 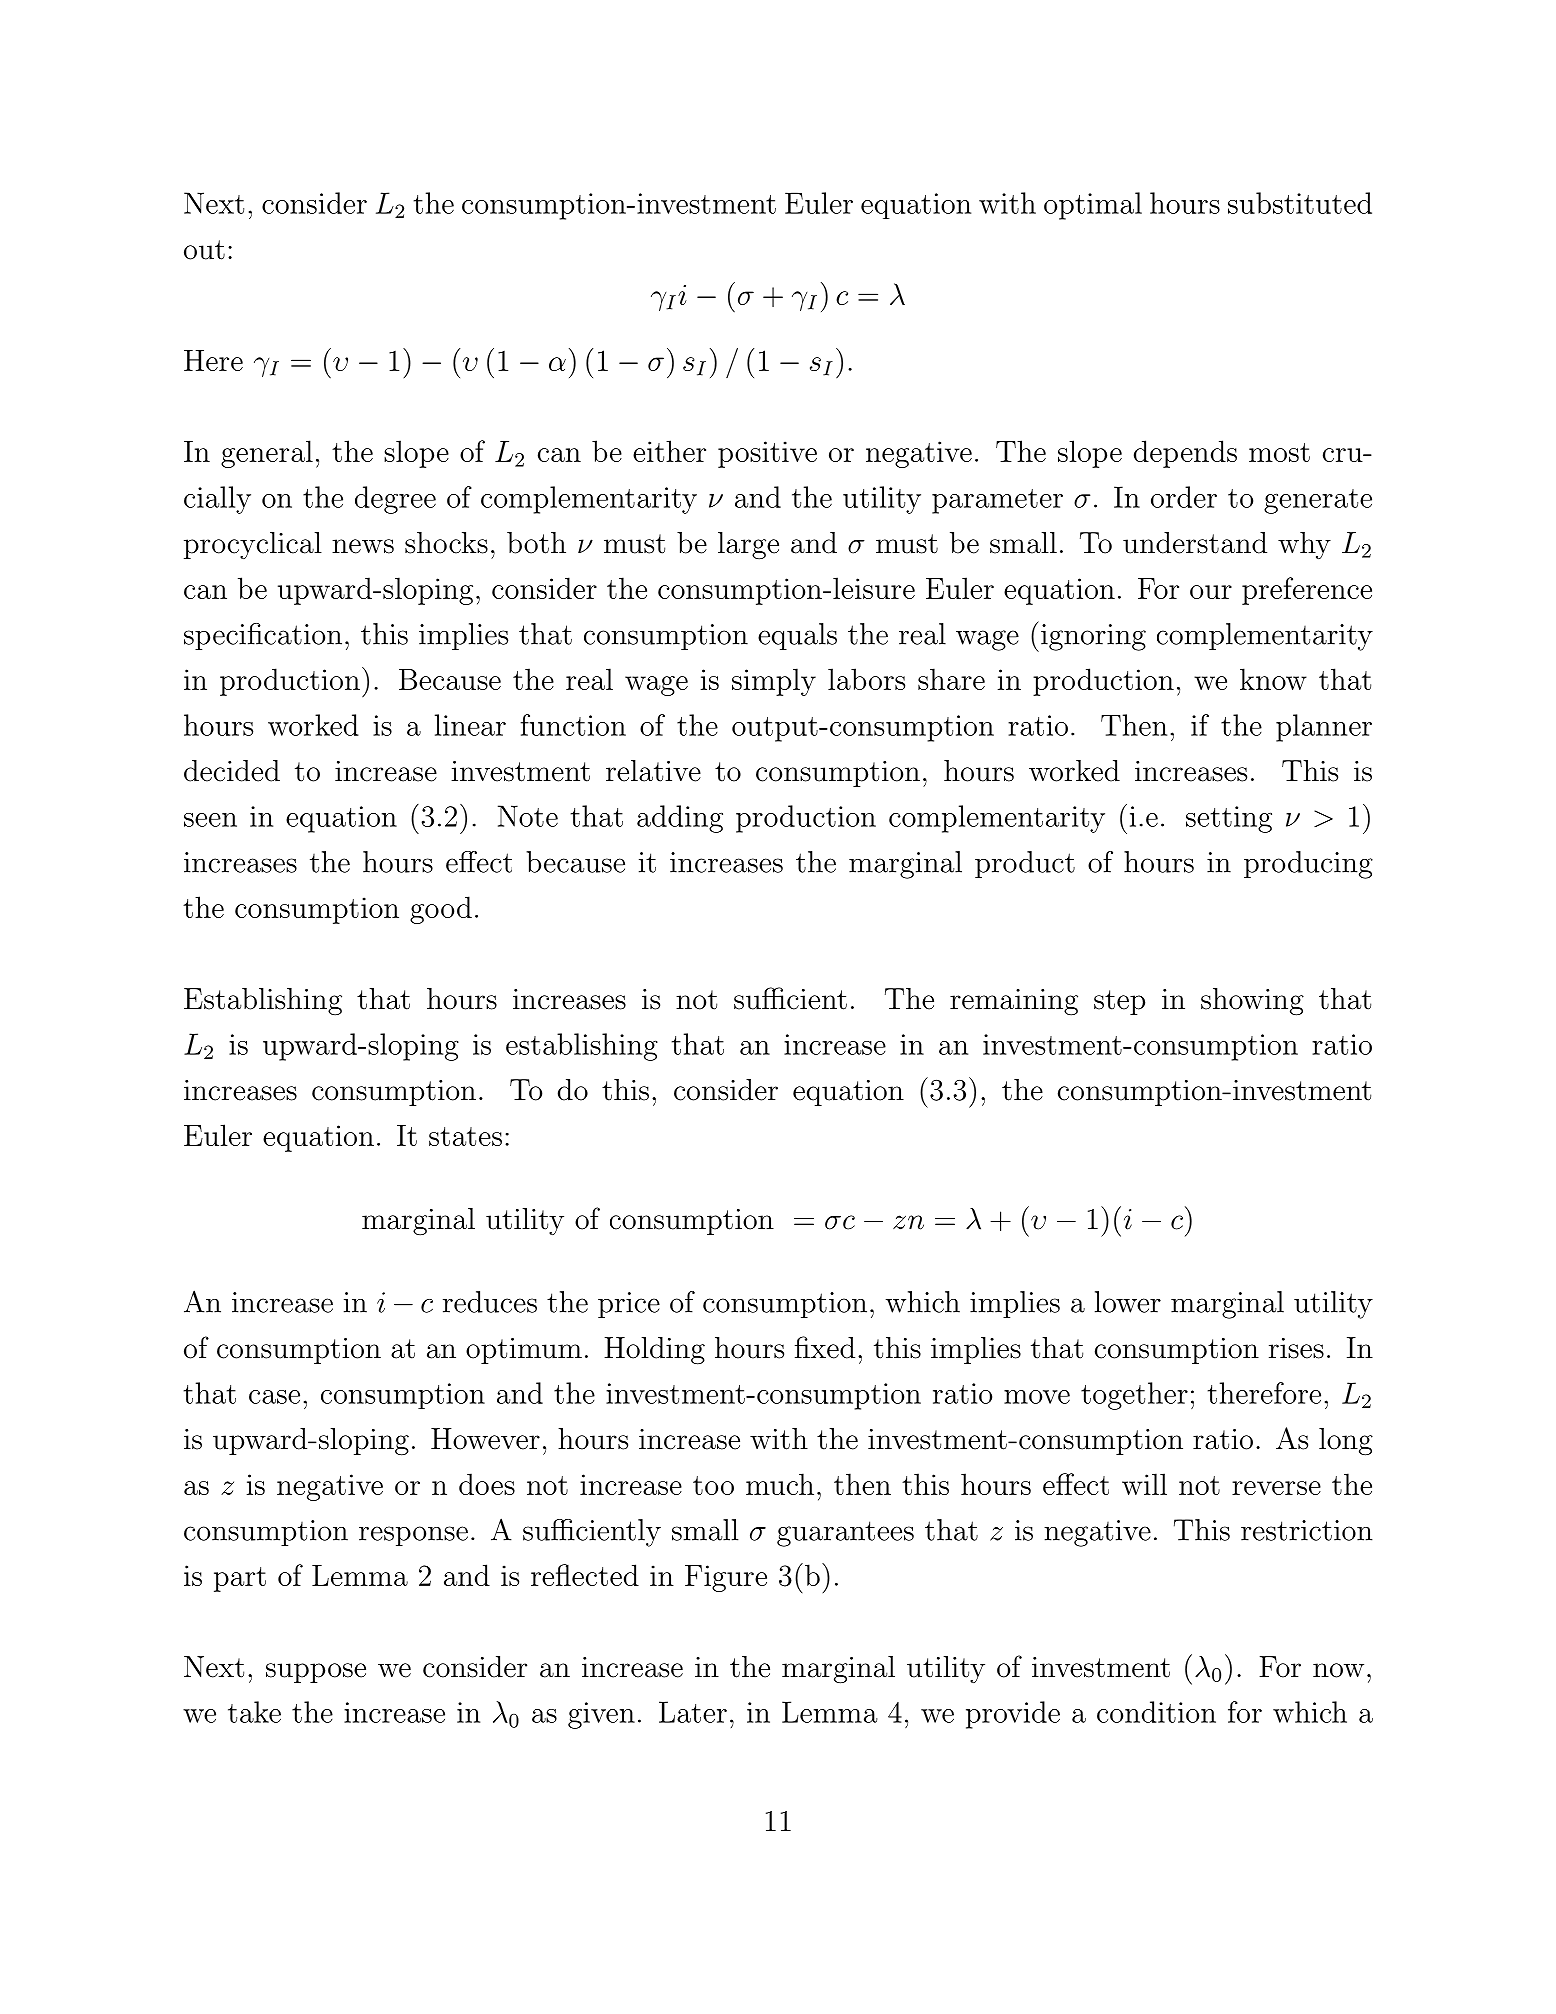 What do you see at coordinates (693, 1712) in the screenshot?
I see `Later` at bounding box center [693, 1712].
